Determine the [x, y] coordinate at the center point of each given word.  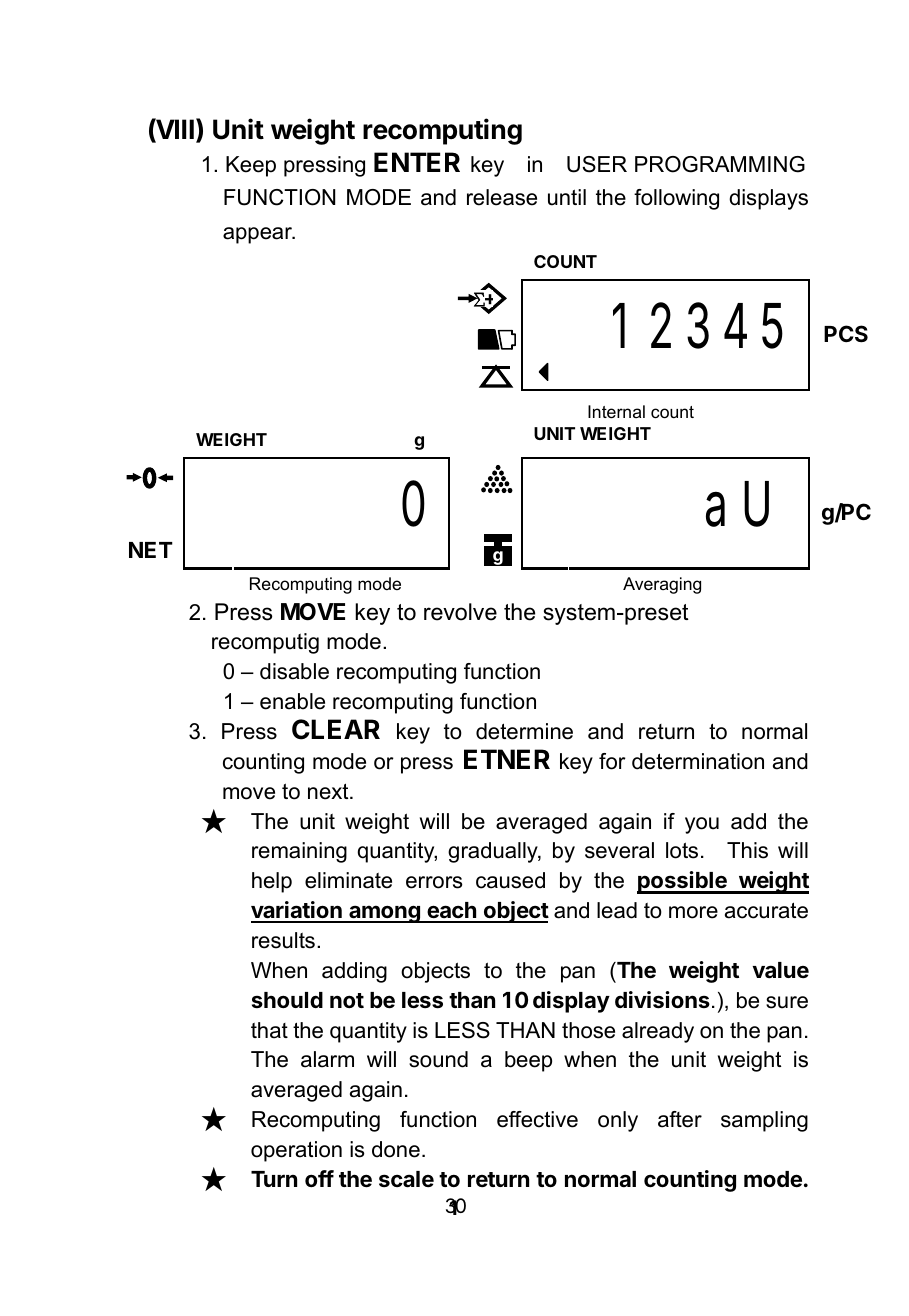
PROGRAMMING [720, 164]
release [502, 197]
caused [510, 880]
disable [294, 671]
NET [151, 550]
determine [524, 731]
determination [698, 761]
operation [296, 1151]
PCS [846, 334]
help [272, 882]
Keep [251, 166]
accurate [766, 910]
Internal [616, 412]
